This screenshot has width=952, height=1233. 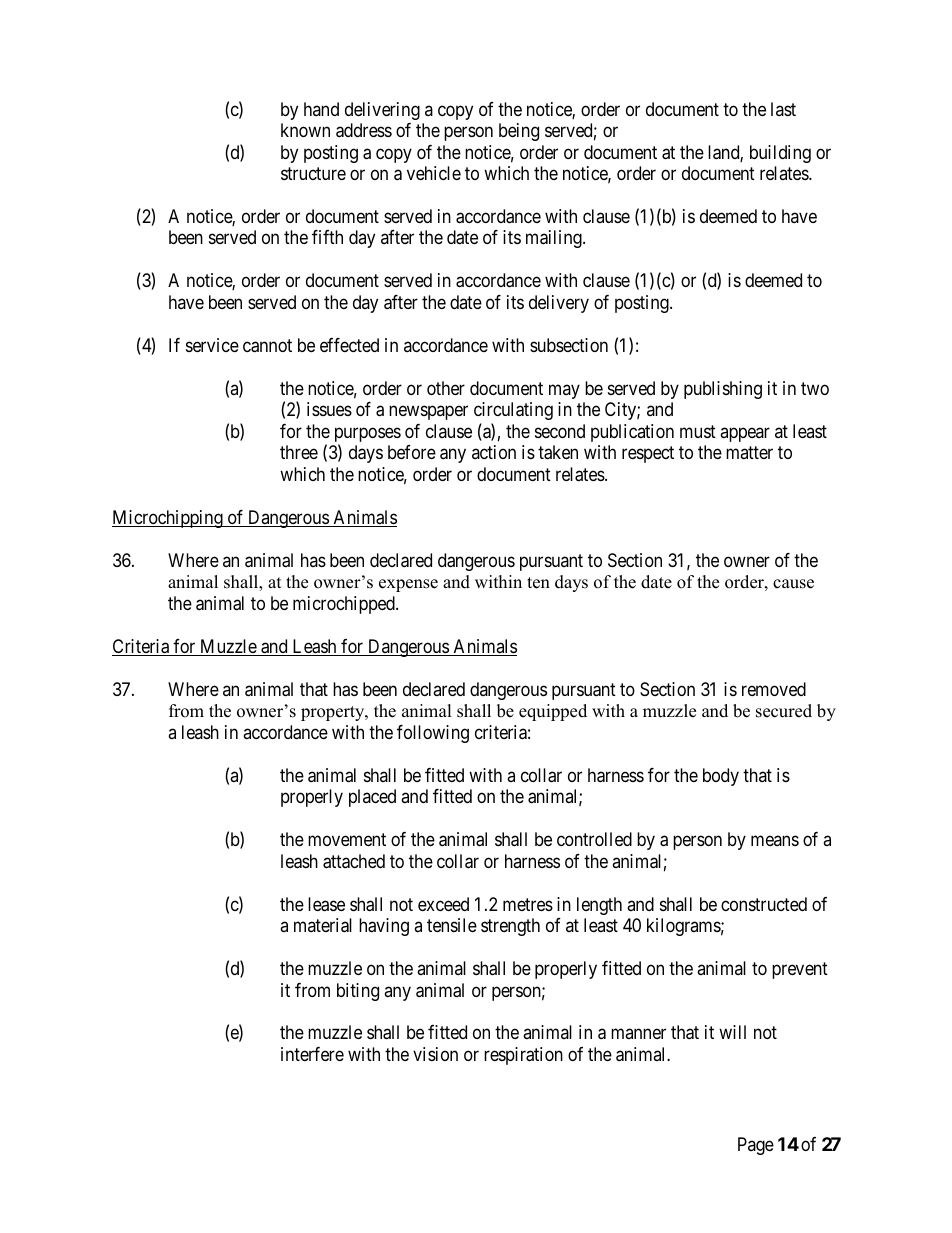 What do you see at coordinates (408, 585) in the screenshot?
I see `expense` at bounding box center [408, 585].
